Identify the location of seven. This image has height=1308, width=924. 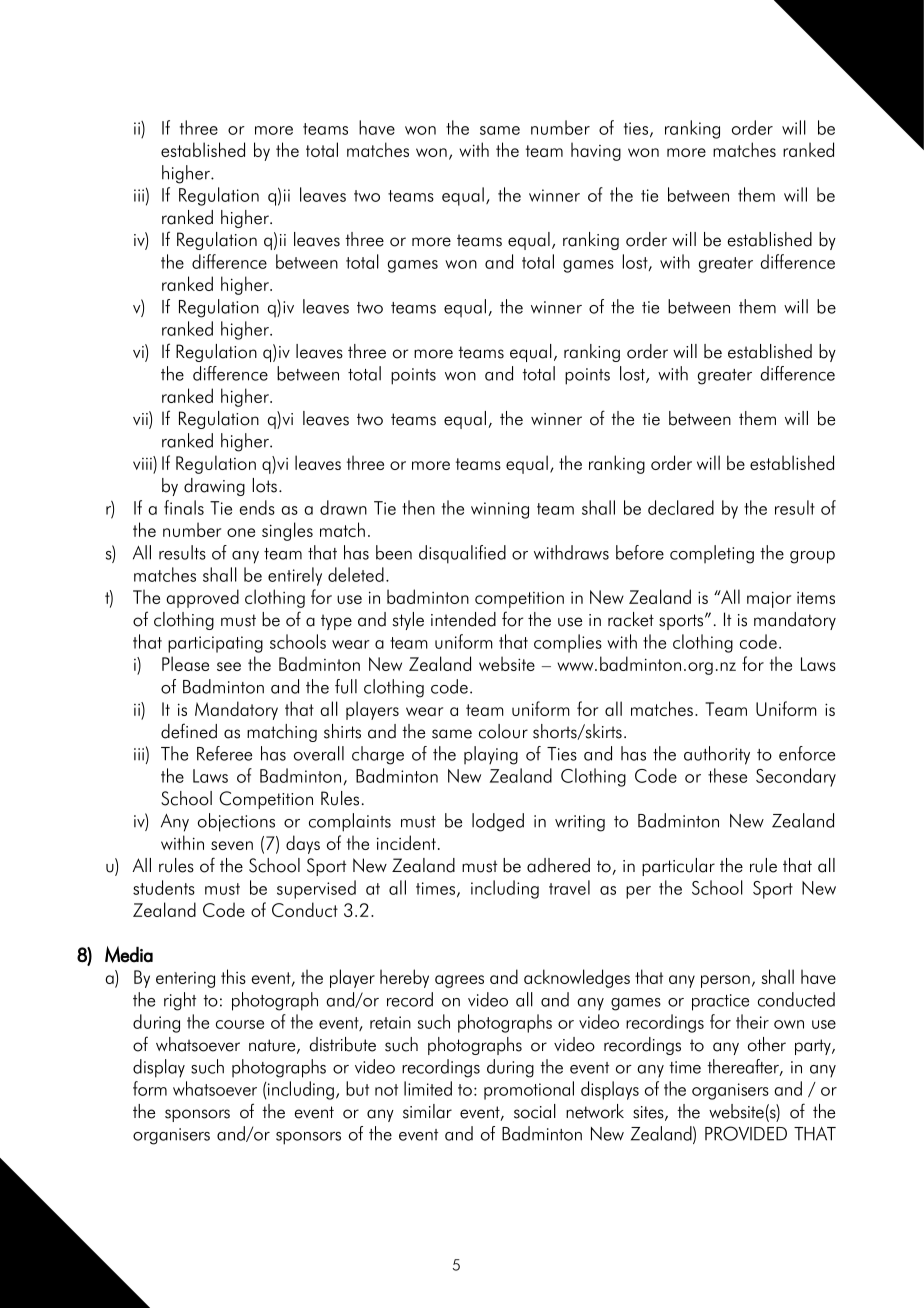
(232, 845).
